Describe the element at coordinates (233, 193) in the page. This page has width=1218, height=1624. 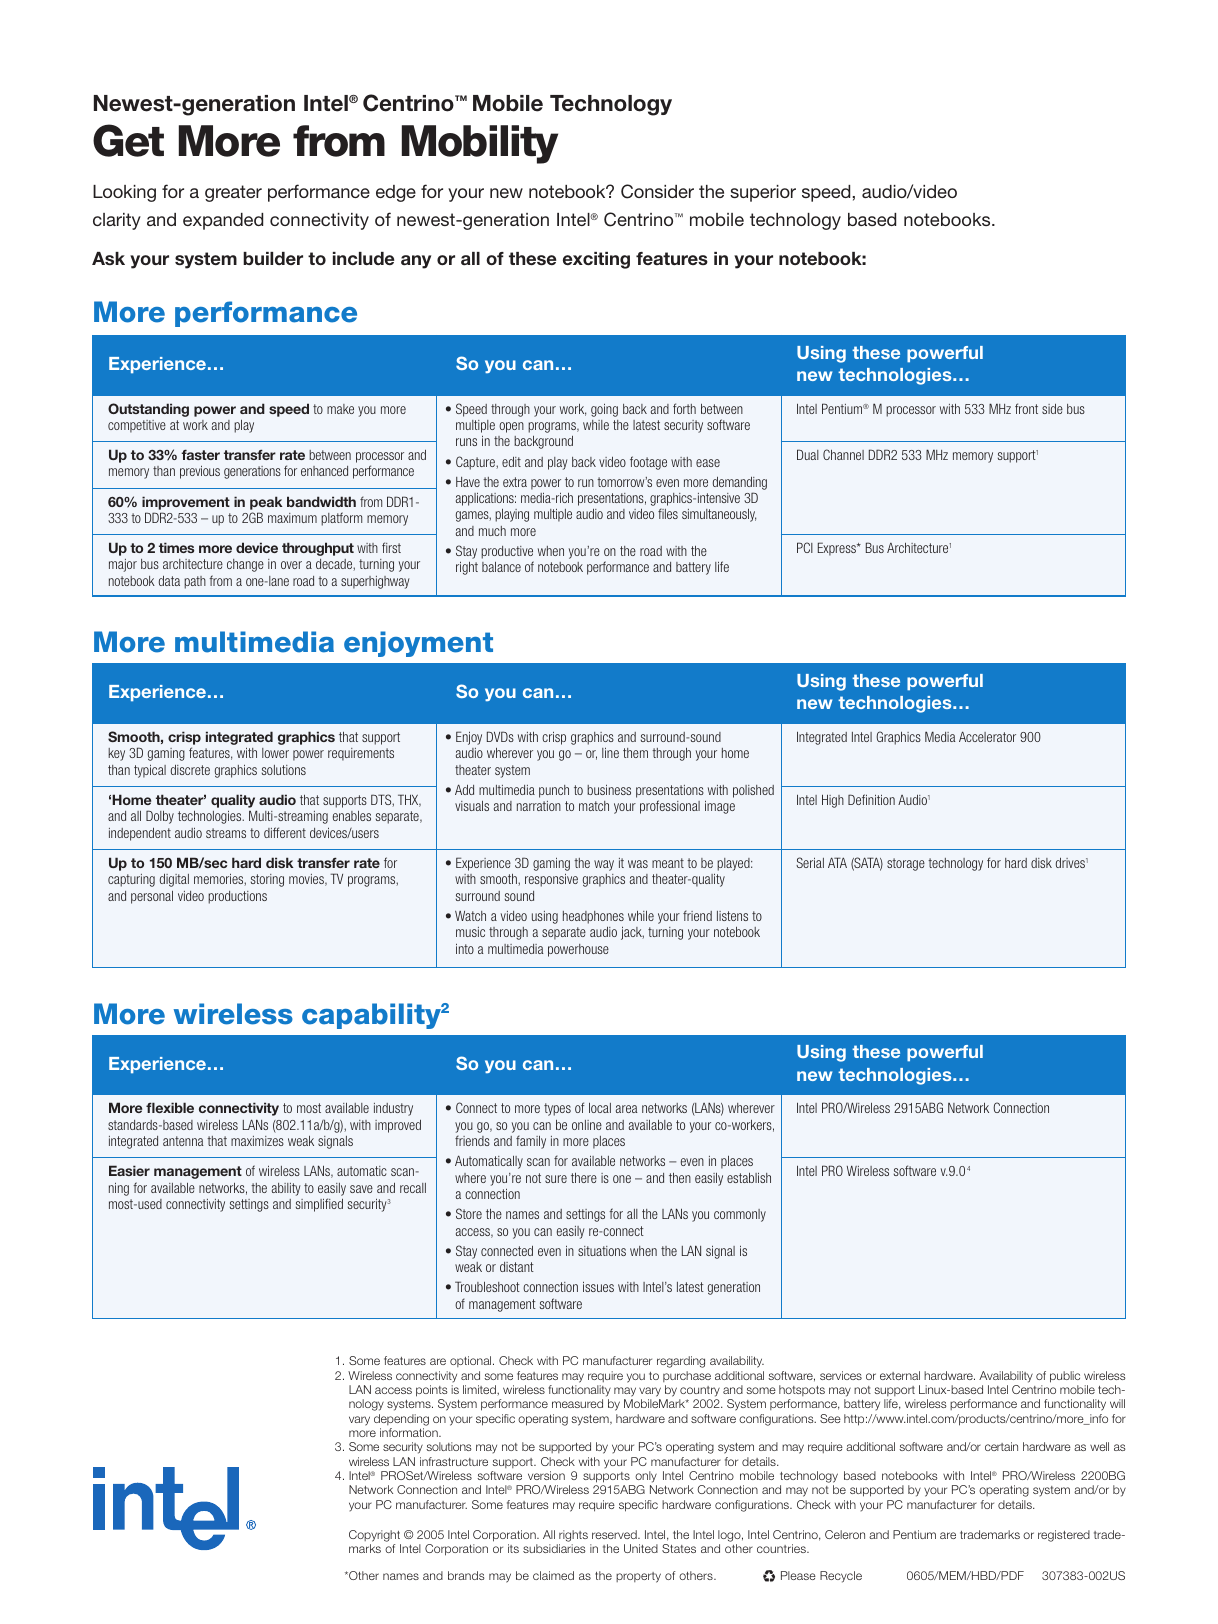
I see `greater` at that location.
